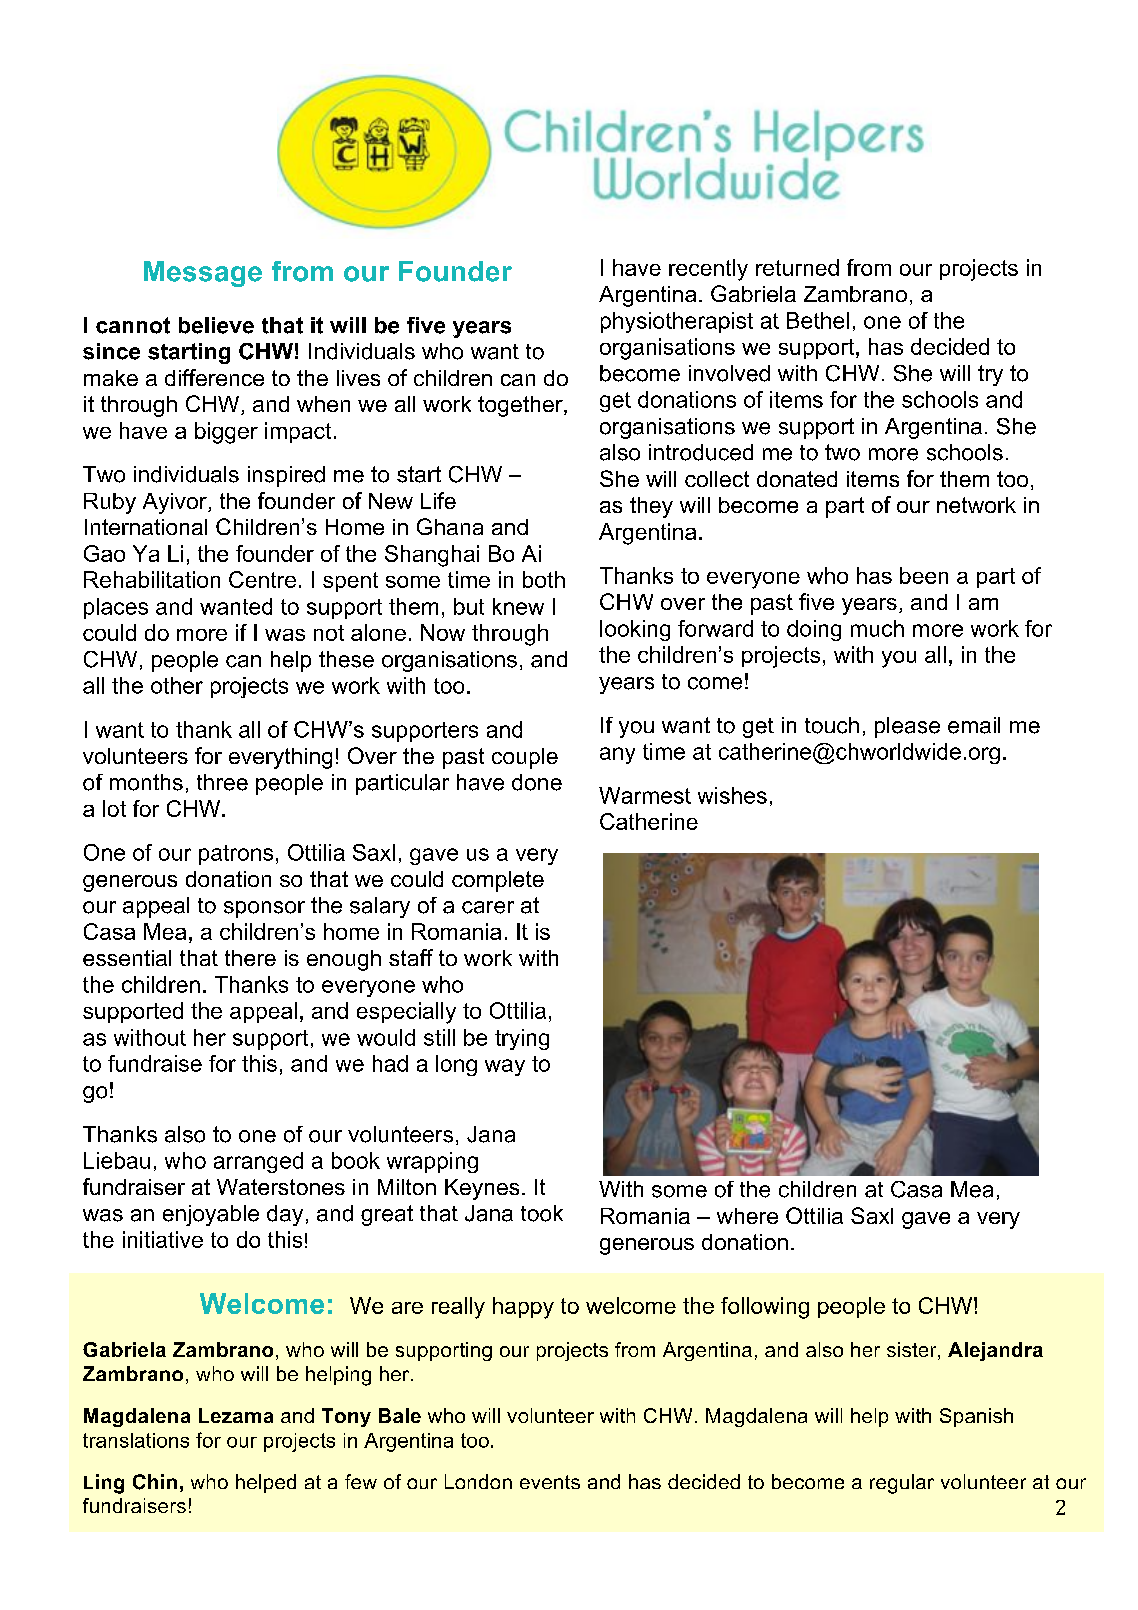 The image size is (1138, 1610). Describe the element at coordinates (216, 325) in the screenshot. I see `believe` at that location.
